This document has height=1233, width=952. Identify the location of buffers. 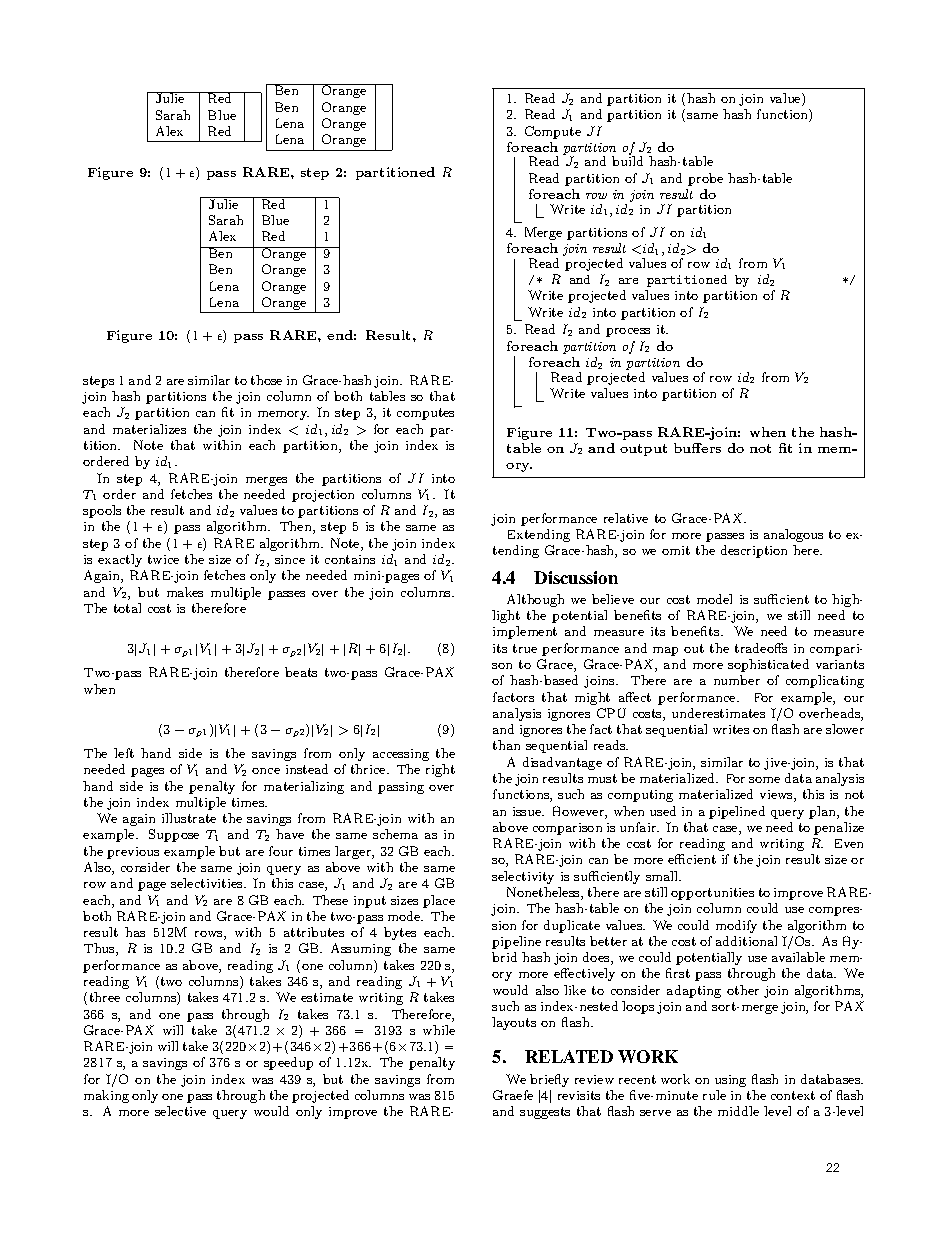
(697, 448).
